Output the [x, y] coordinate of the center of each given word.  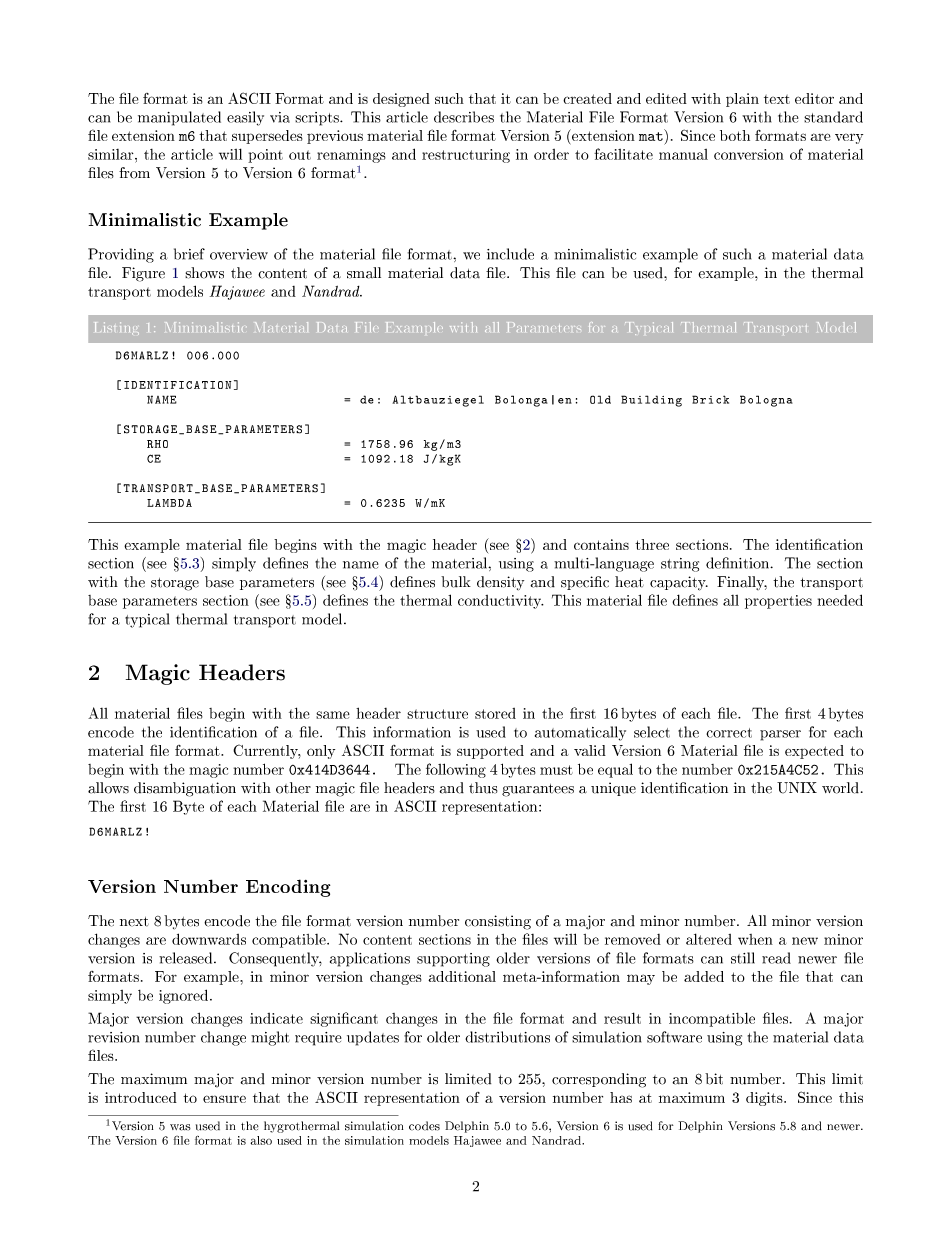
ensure [224, 1099]
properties [778, 602]
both [735, 135]
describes [464, 117]
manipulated [179, 118]
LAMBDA [169, 503]
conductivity [501, 602]
